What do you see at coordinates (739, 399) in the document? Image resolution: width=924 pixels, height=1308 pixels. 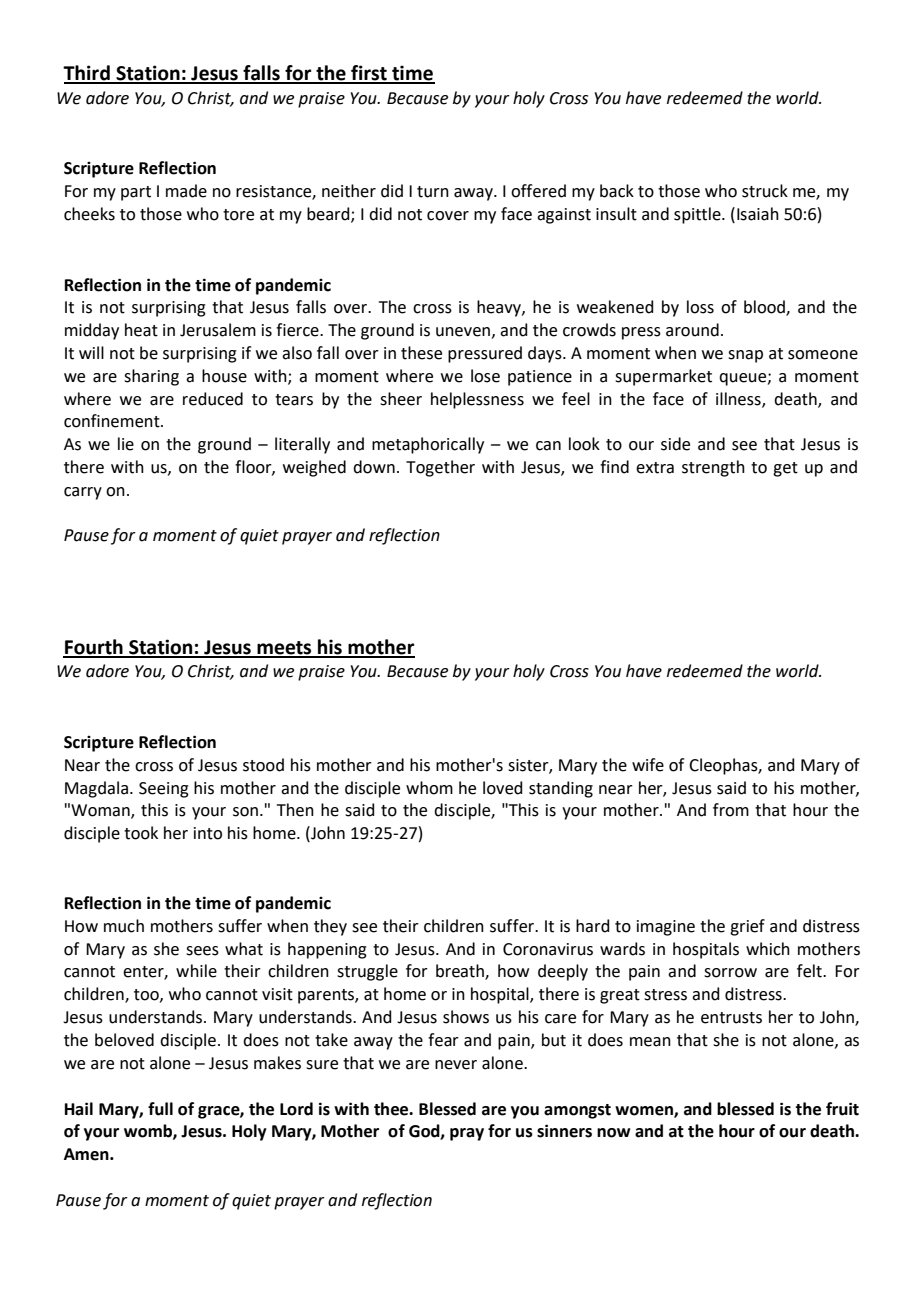 I see `illness` at bounding box center [739, 399].
